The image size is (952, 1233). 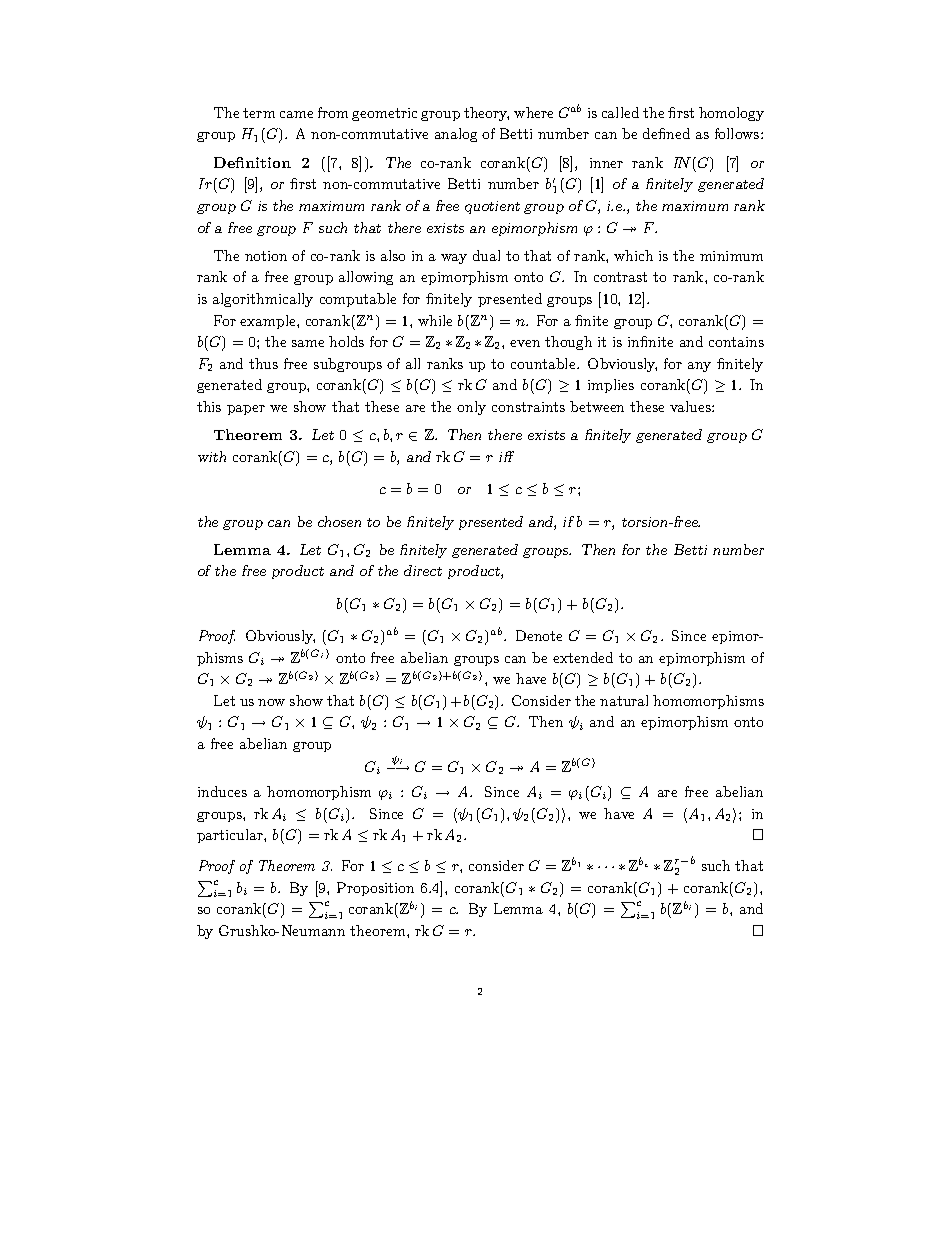 What do you see at coordinates (624, 700) in the screenshot?
I see `natural` at bounding box center [624, 700].
